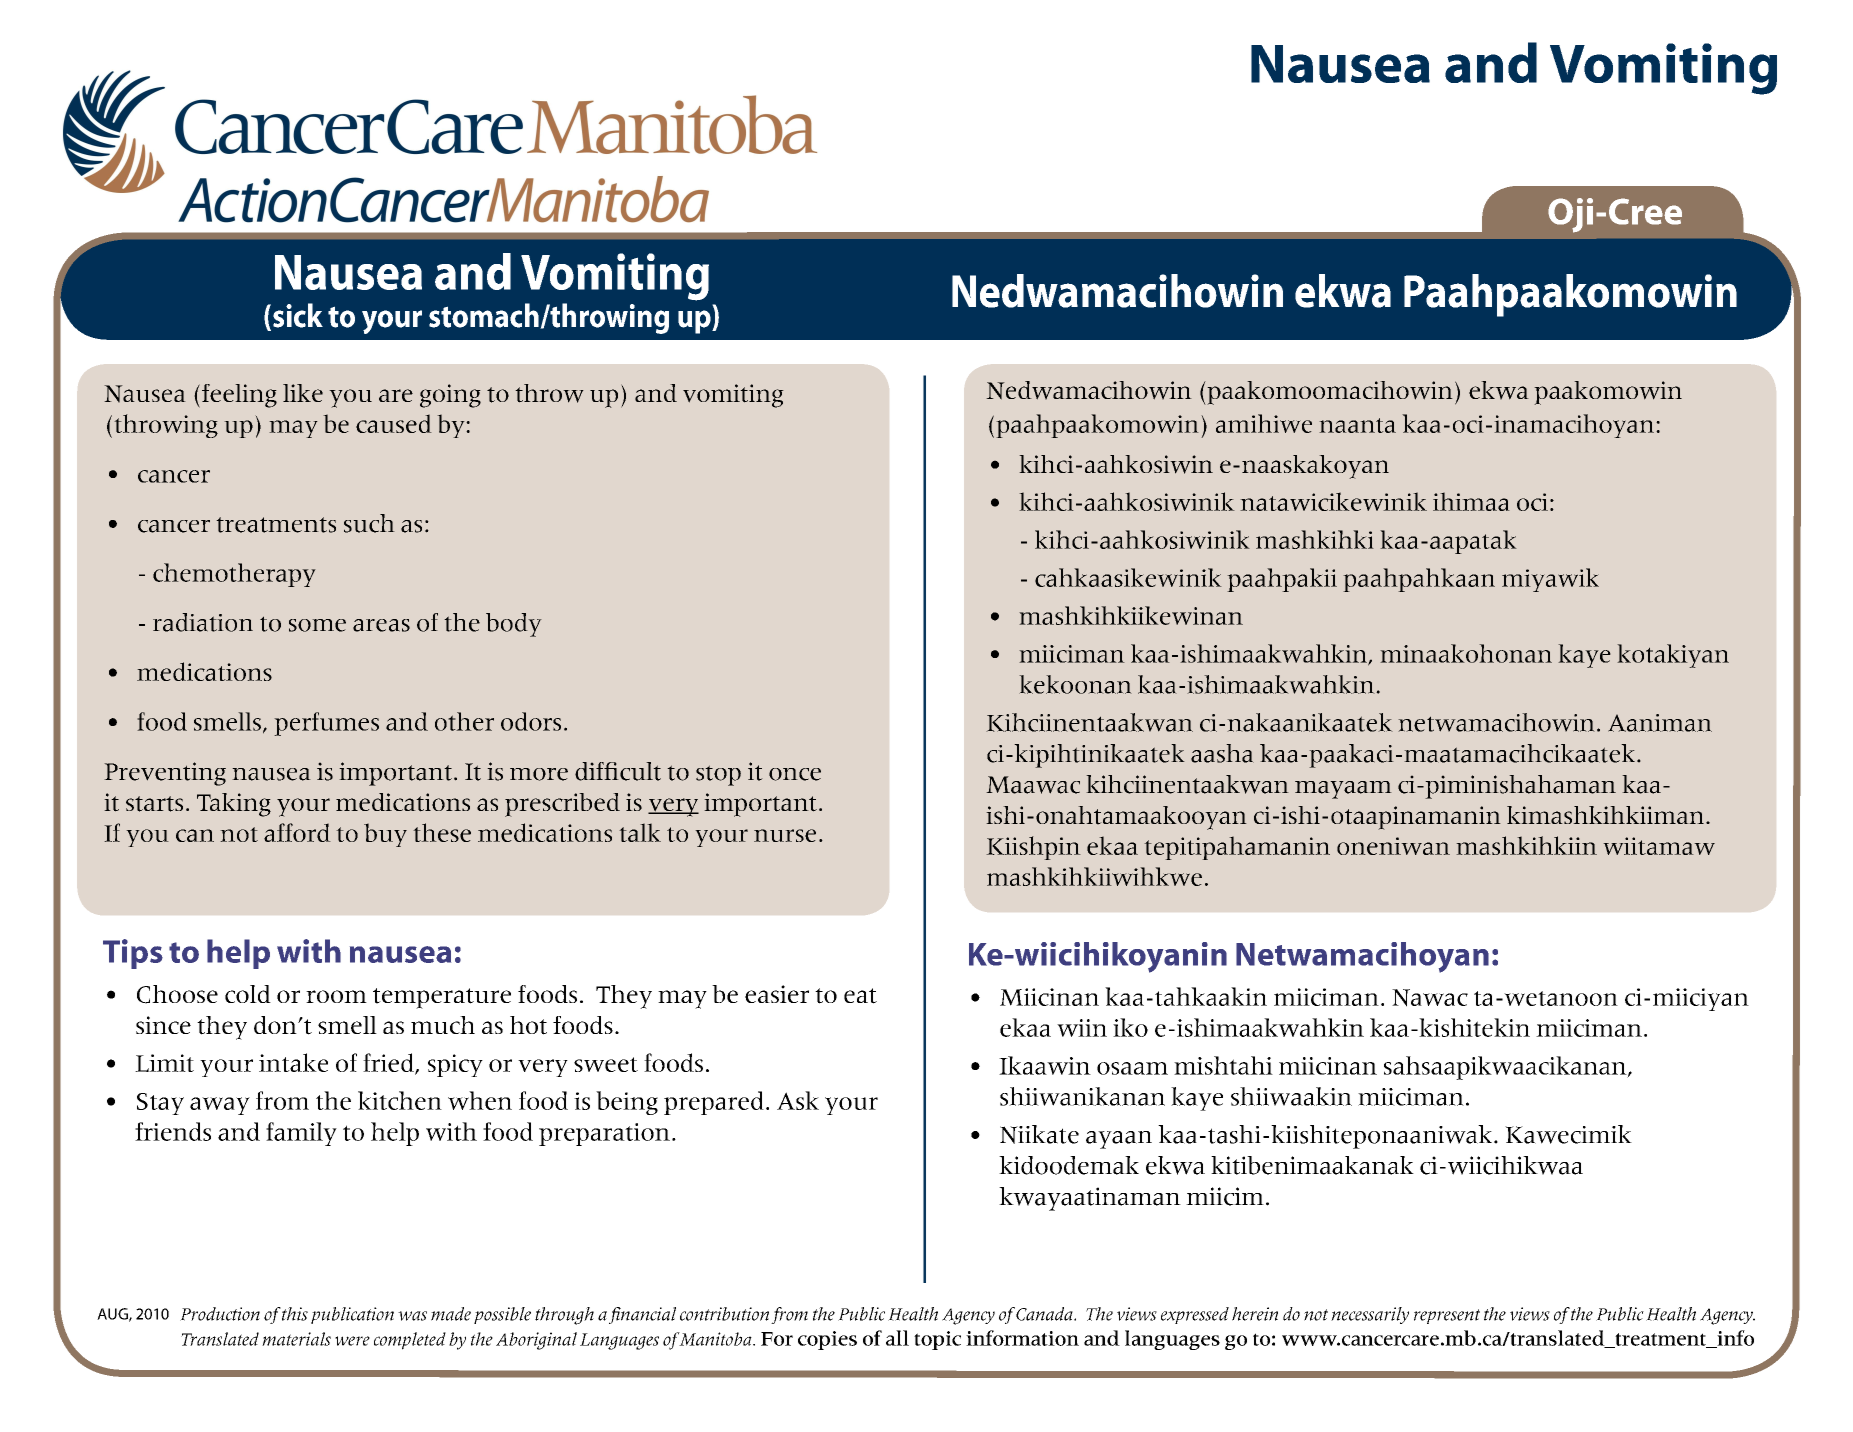  I want to click on nurse, so click(785, 835).
